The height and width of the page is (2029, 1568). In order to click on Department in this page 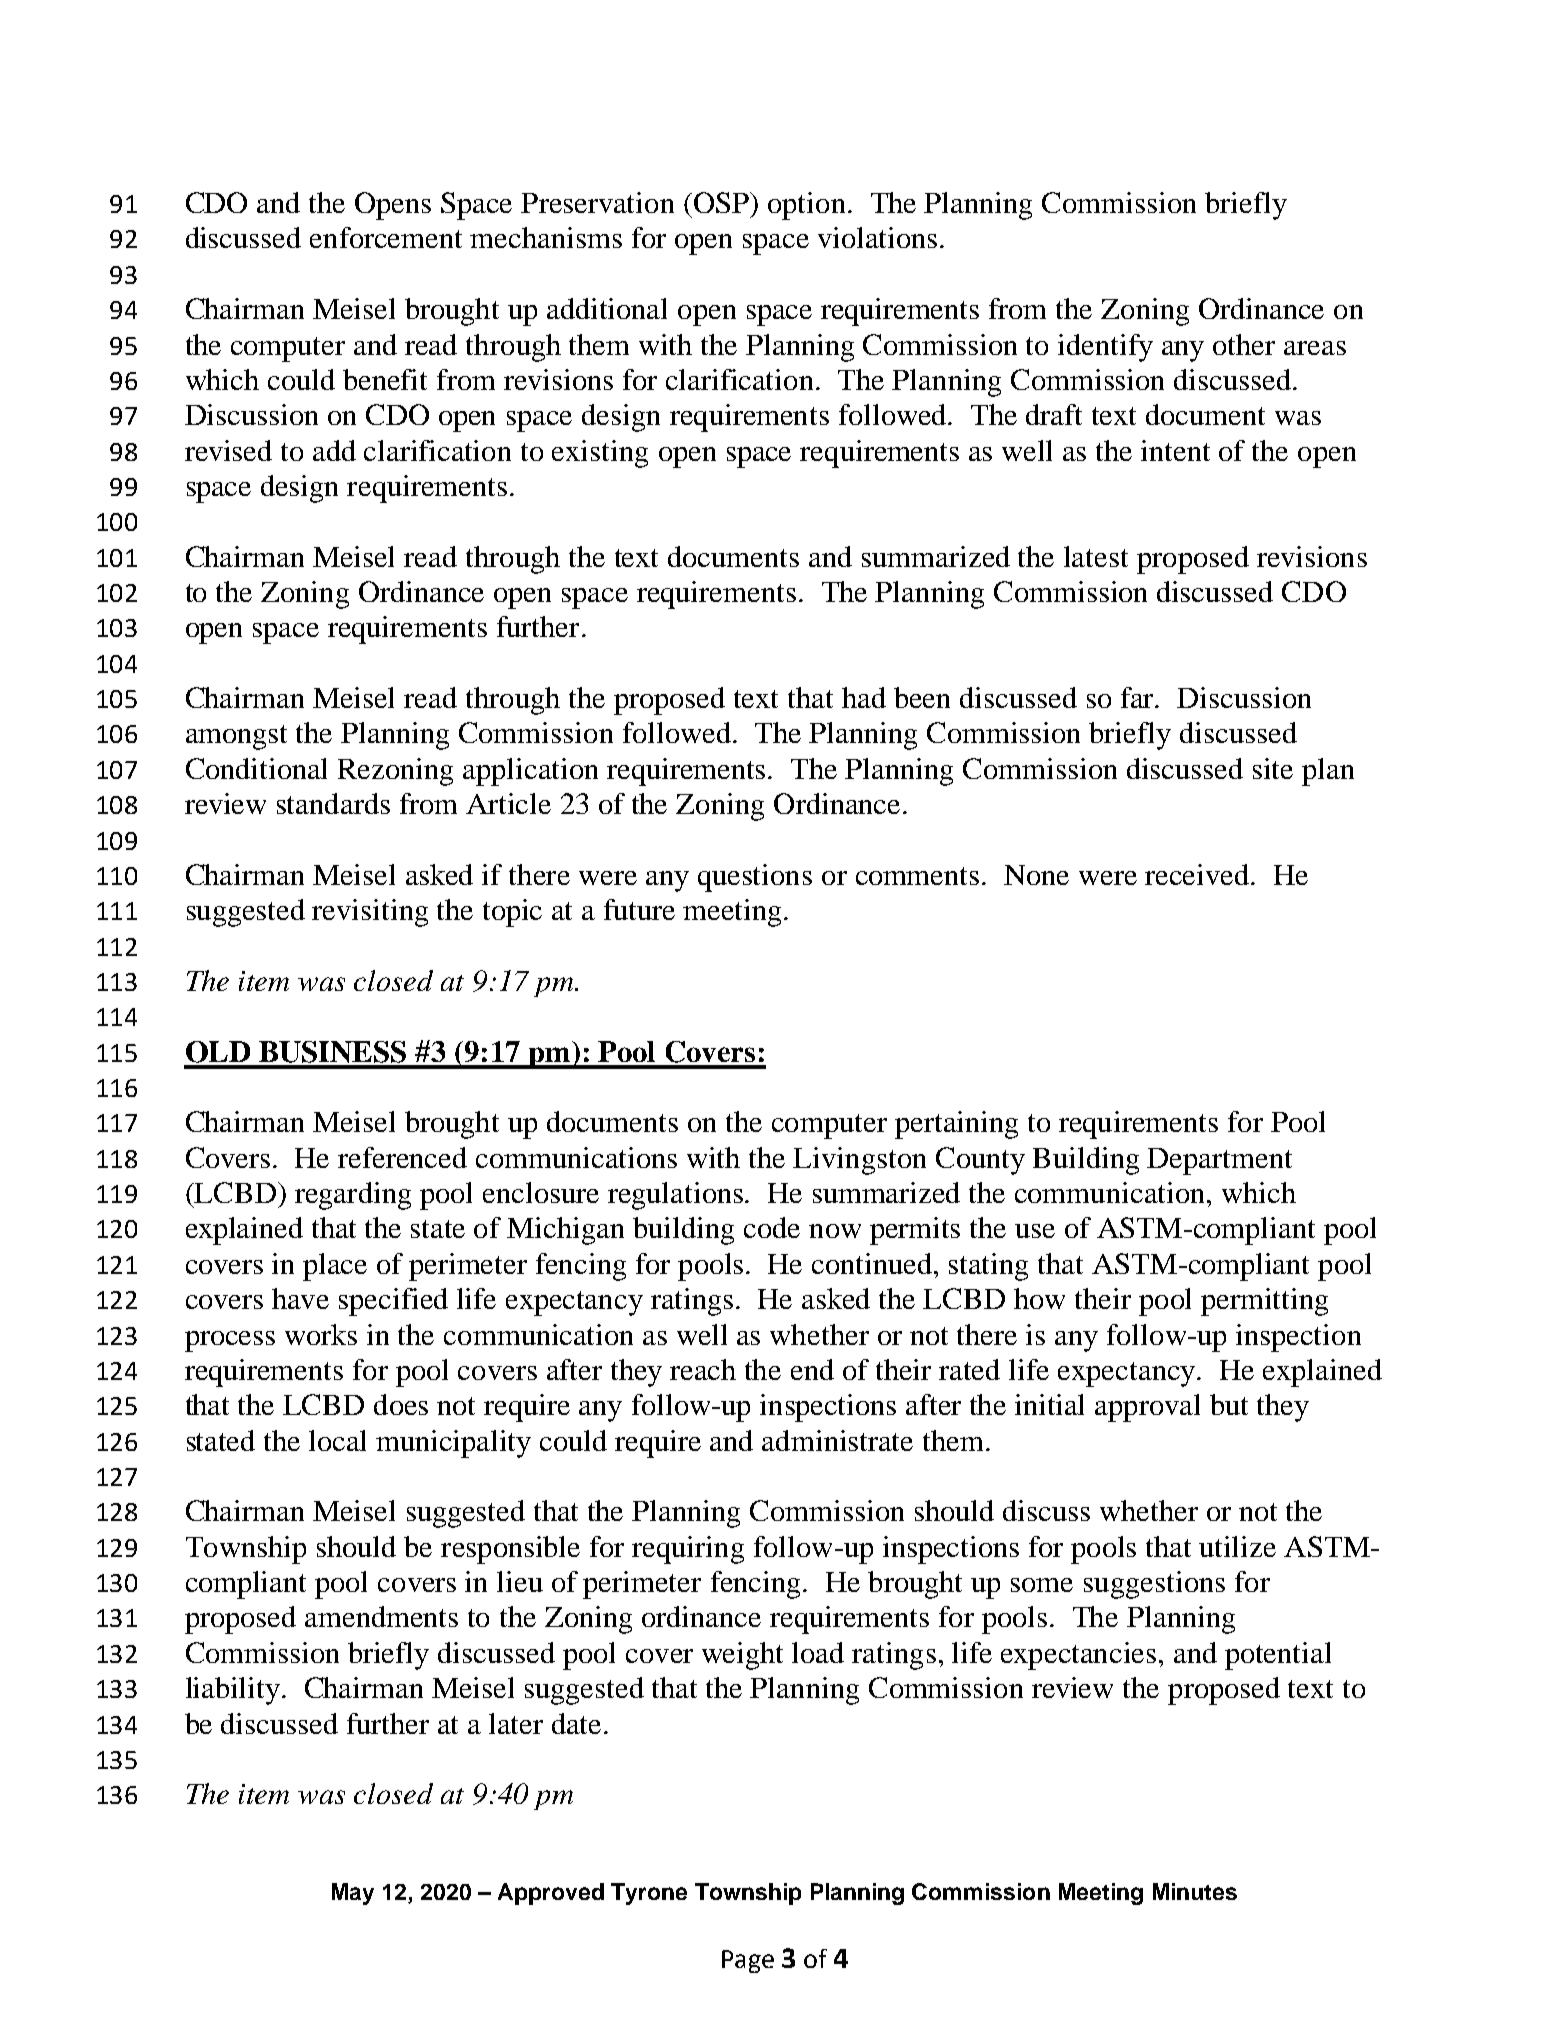, I will do `click(1219, 1161)`.
